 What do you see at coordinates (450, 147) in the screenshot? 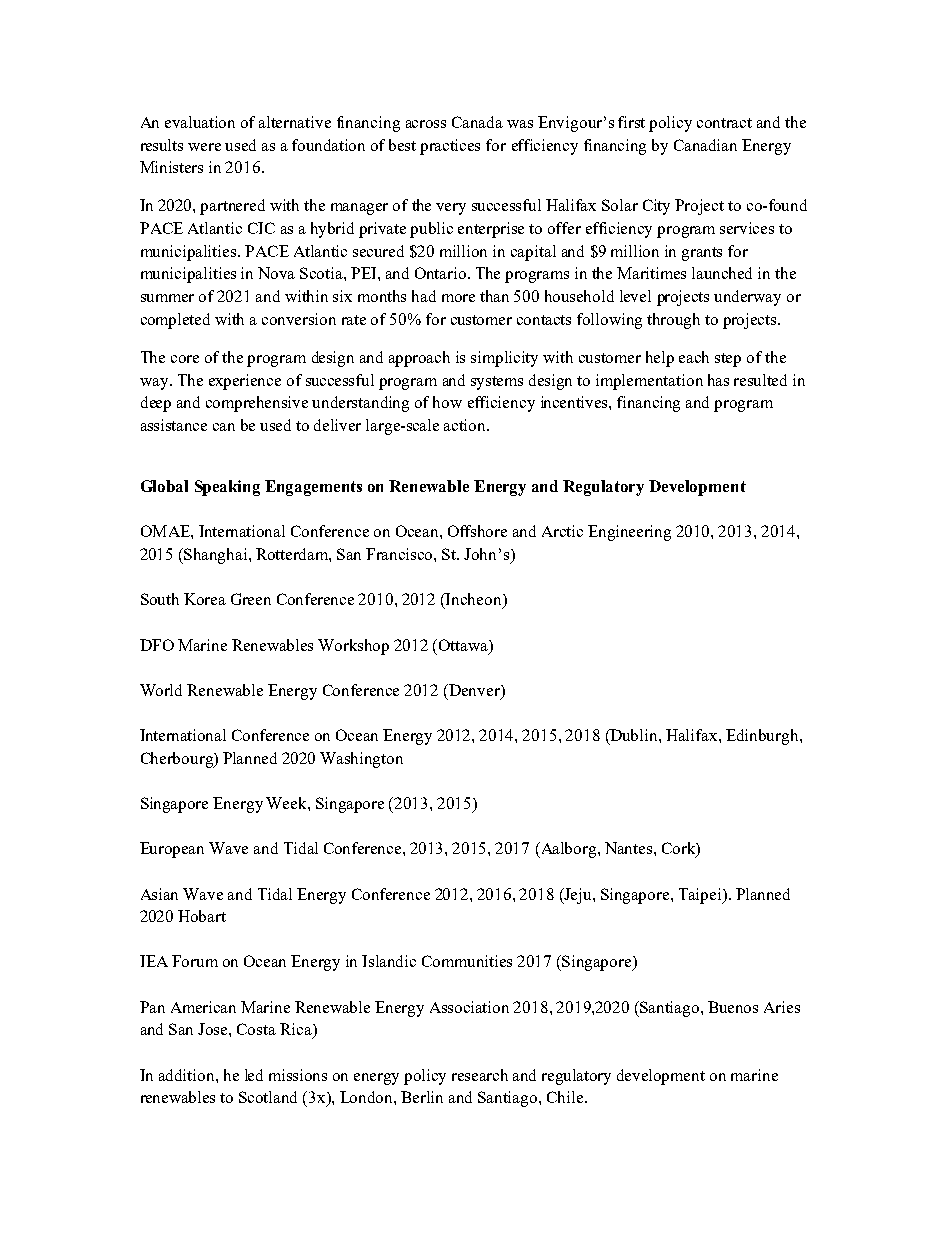
I see `practices` at bounding box center [450, 147].
